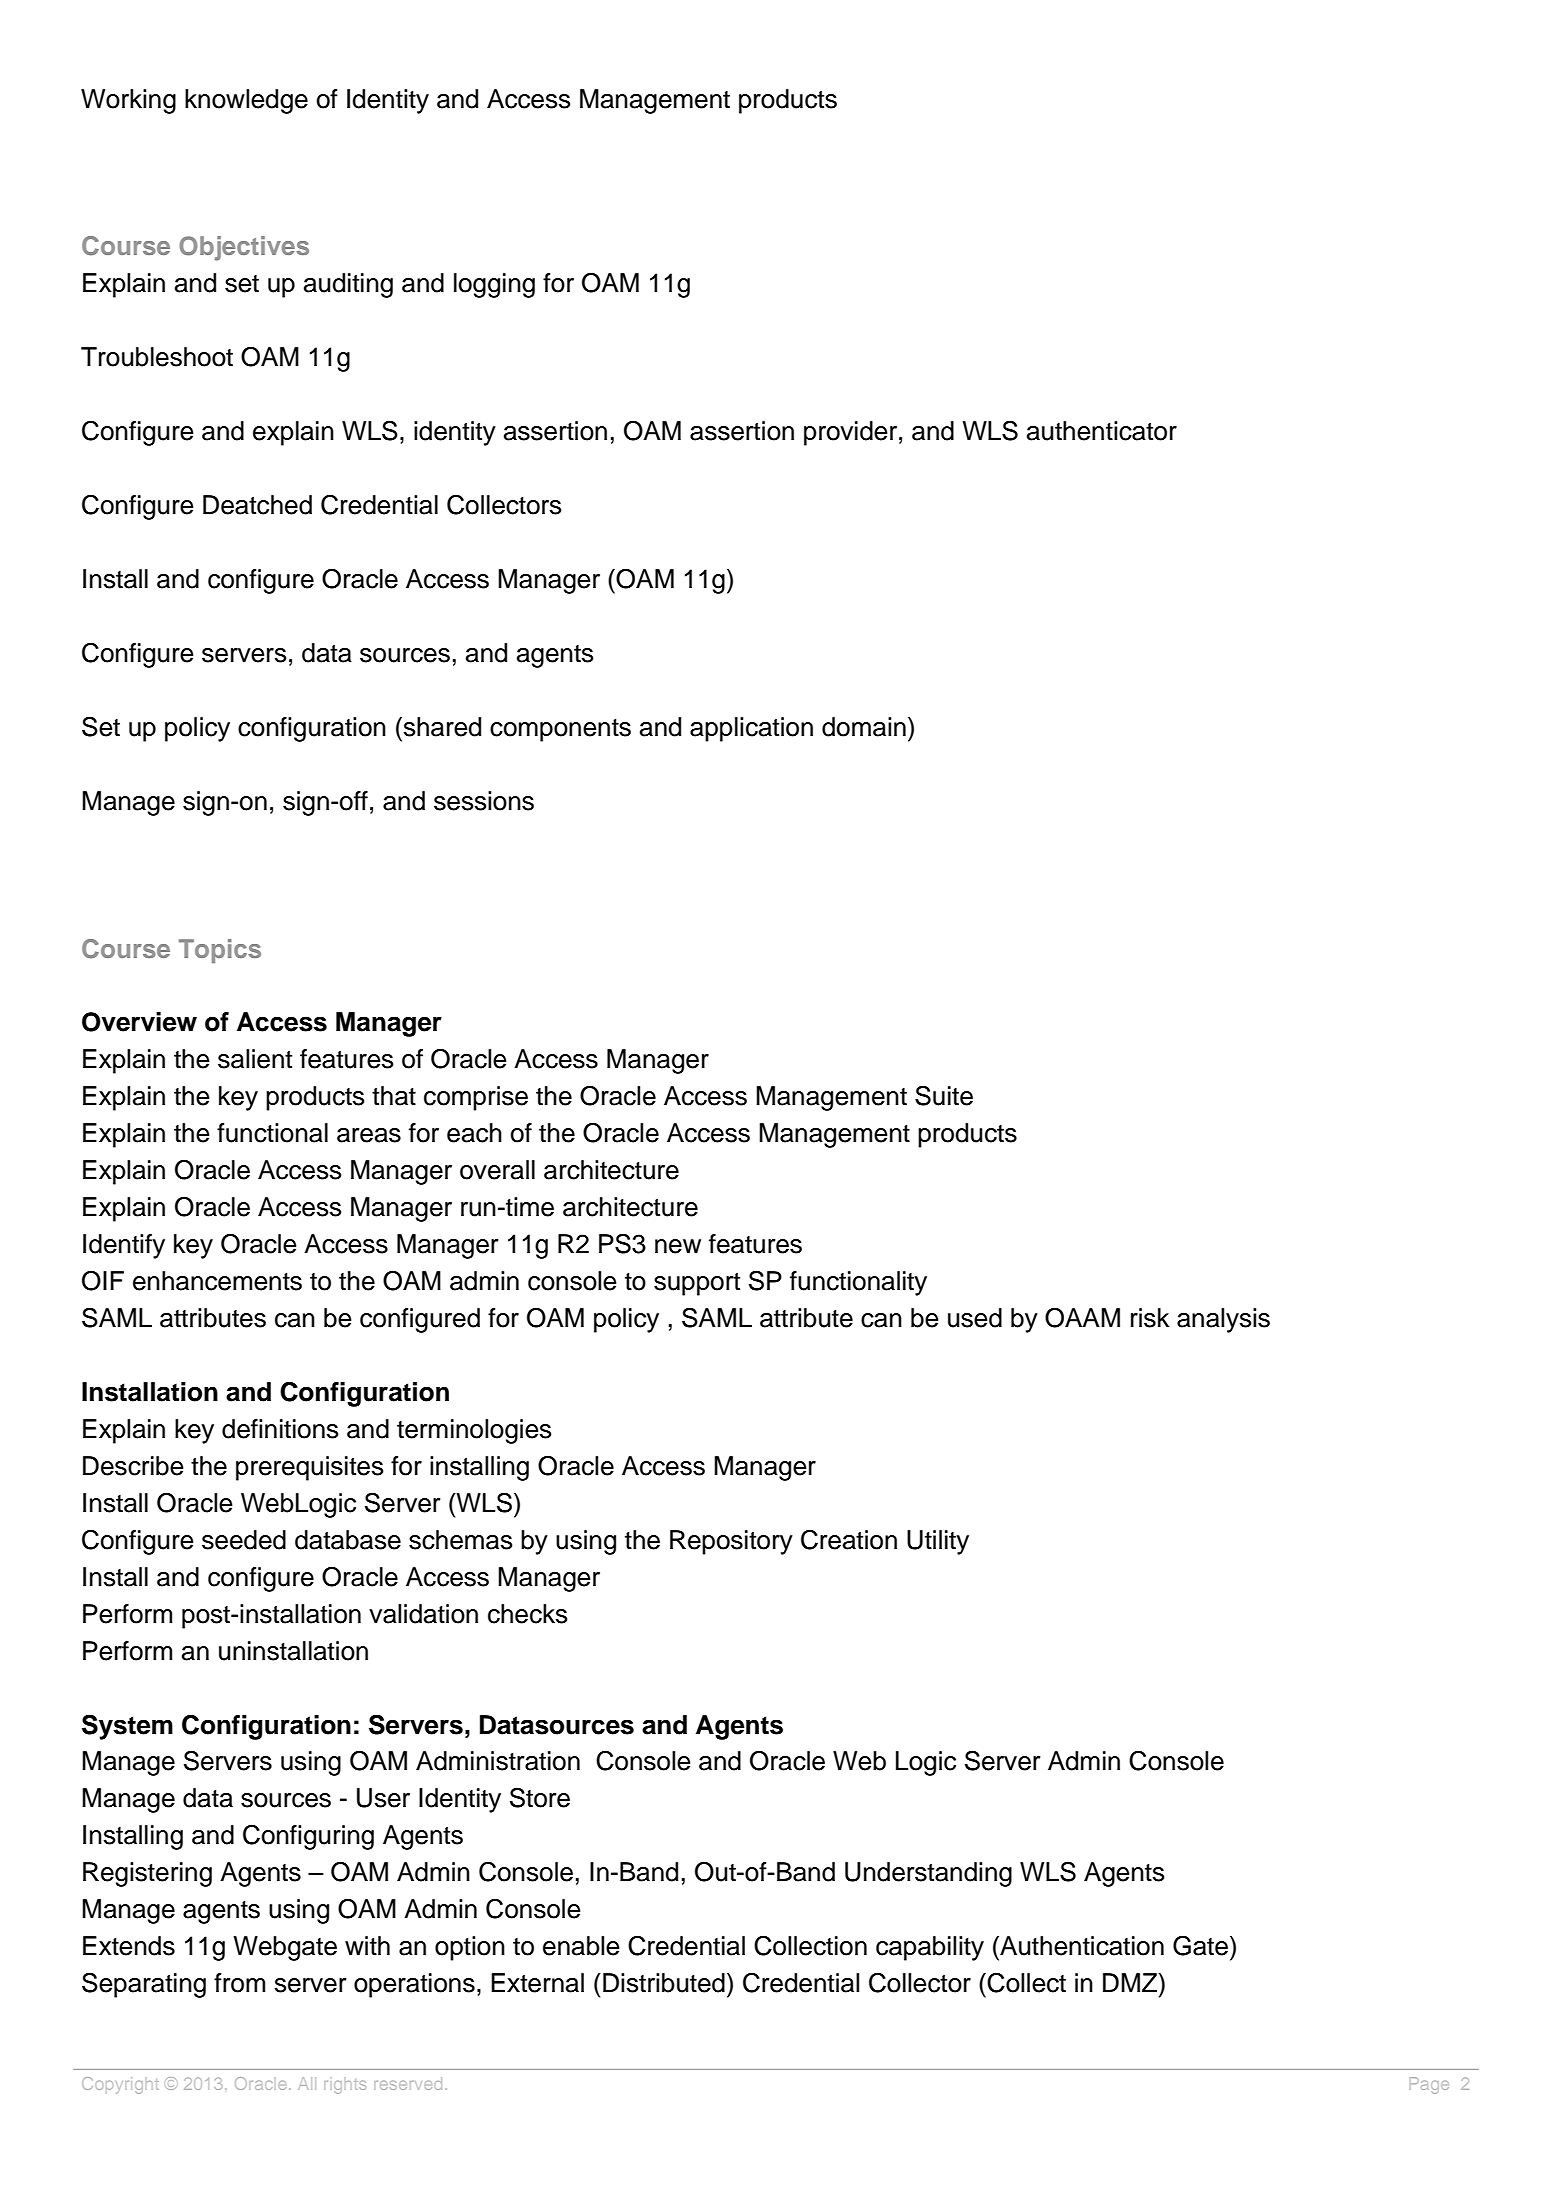 The width and height of the page is (1552, 2195). What do you see at coordinates (244, 1540) in the page?
I see `seeded` at bounding box center [244, 1540].
